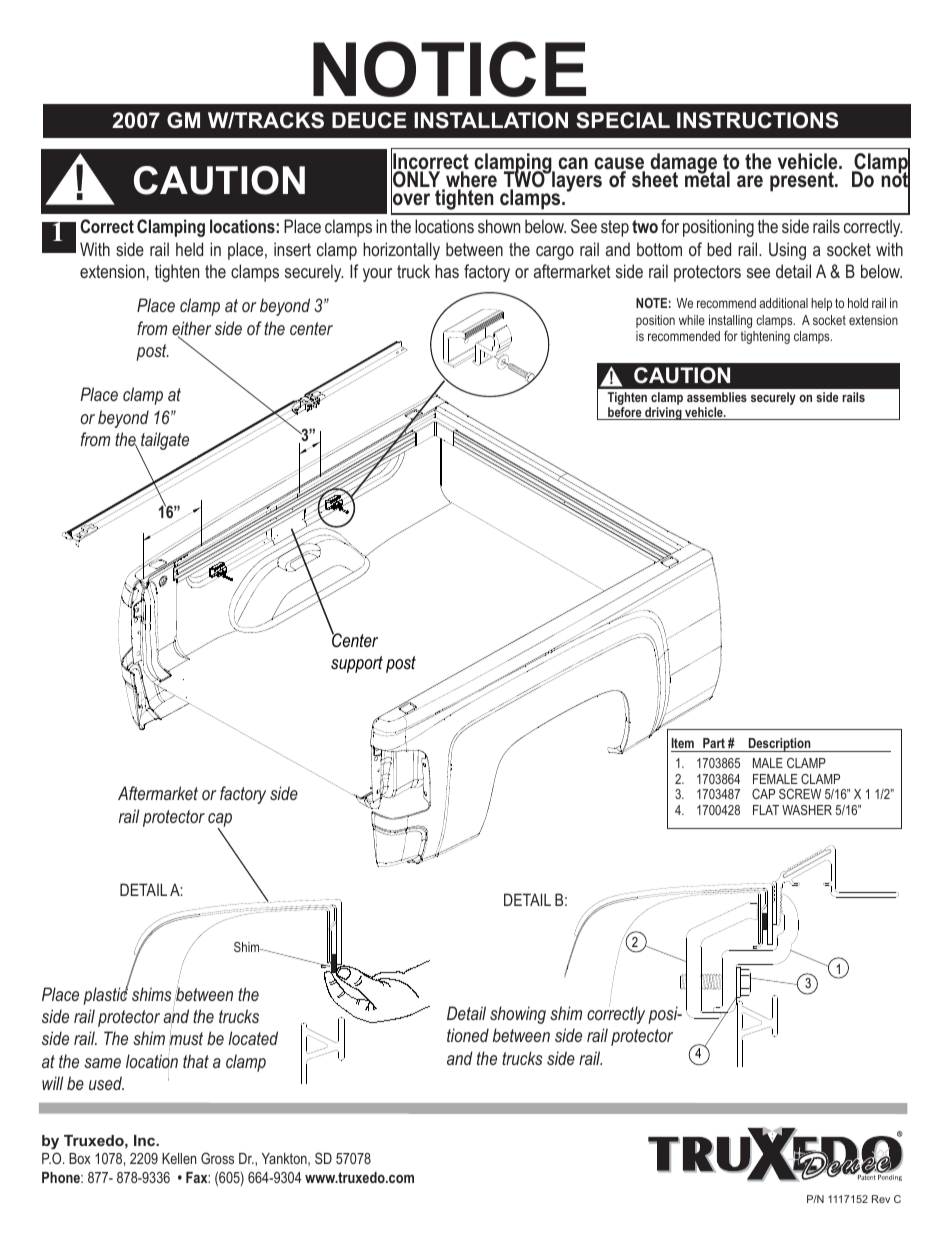  I want to click on Rev, so click(881, 1199).
